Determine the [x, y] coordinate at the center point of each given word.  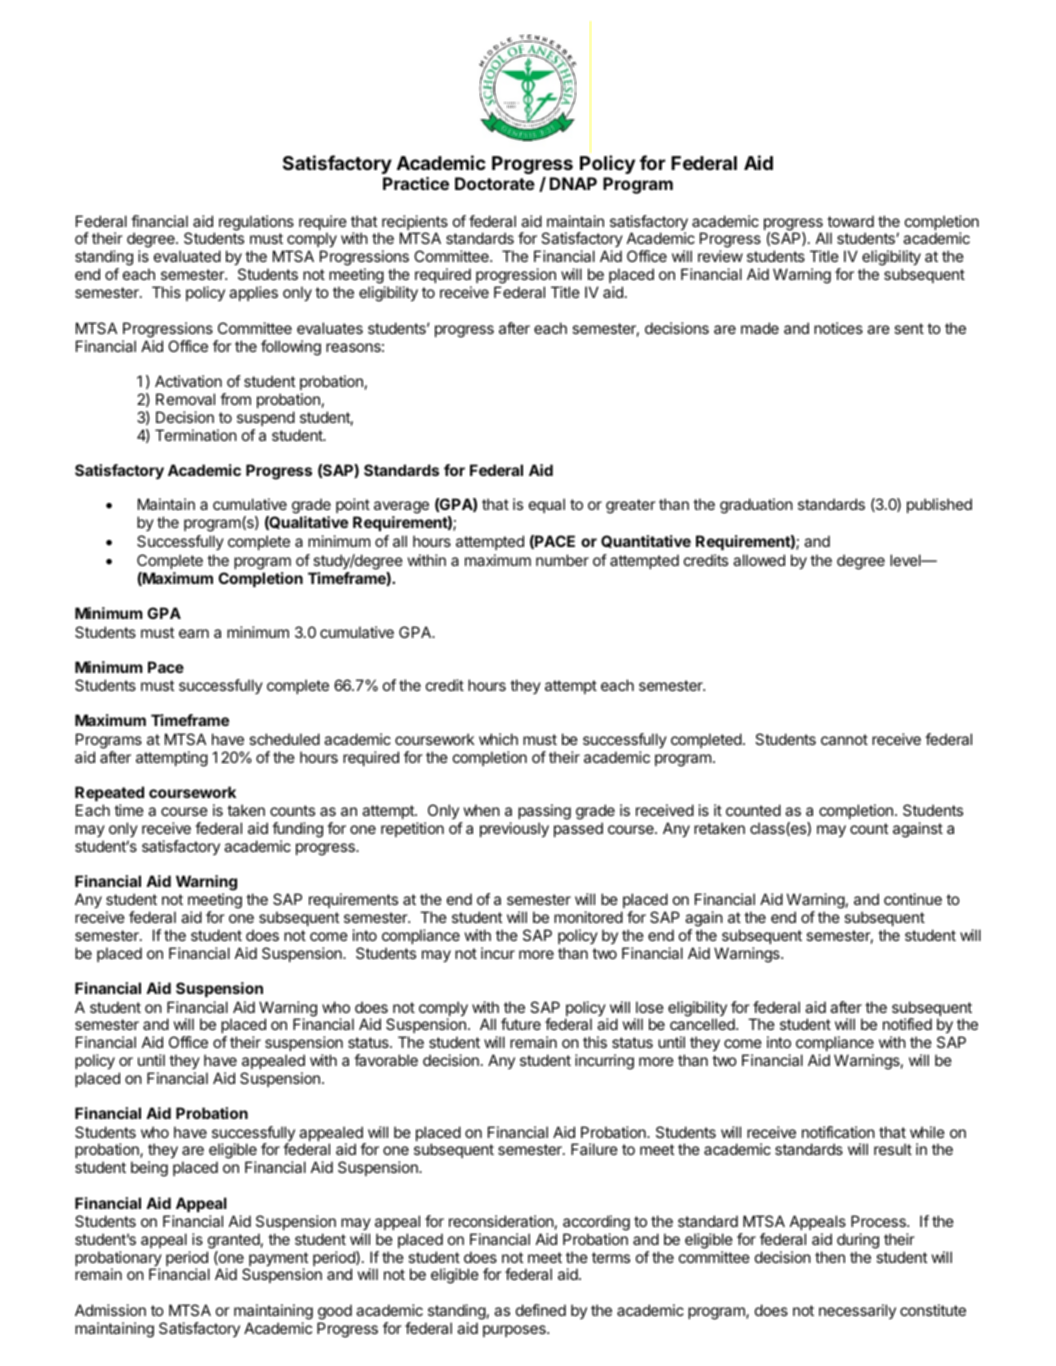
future [521, 1024]
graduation [756, 506]
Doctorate [495, 183]
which [498, 739]
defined [541, 1310]
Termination [196, 435]
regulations [256, 223]
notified [907, 1024]
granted [234, 1241]
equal [547, 505]
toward [850, 221]
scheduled [284, 739]
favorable [386, 1060]
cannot [844, 739]
